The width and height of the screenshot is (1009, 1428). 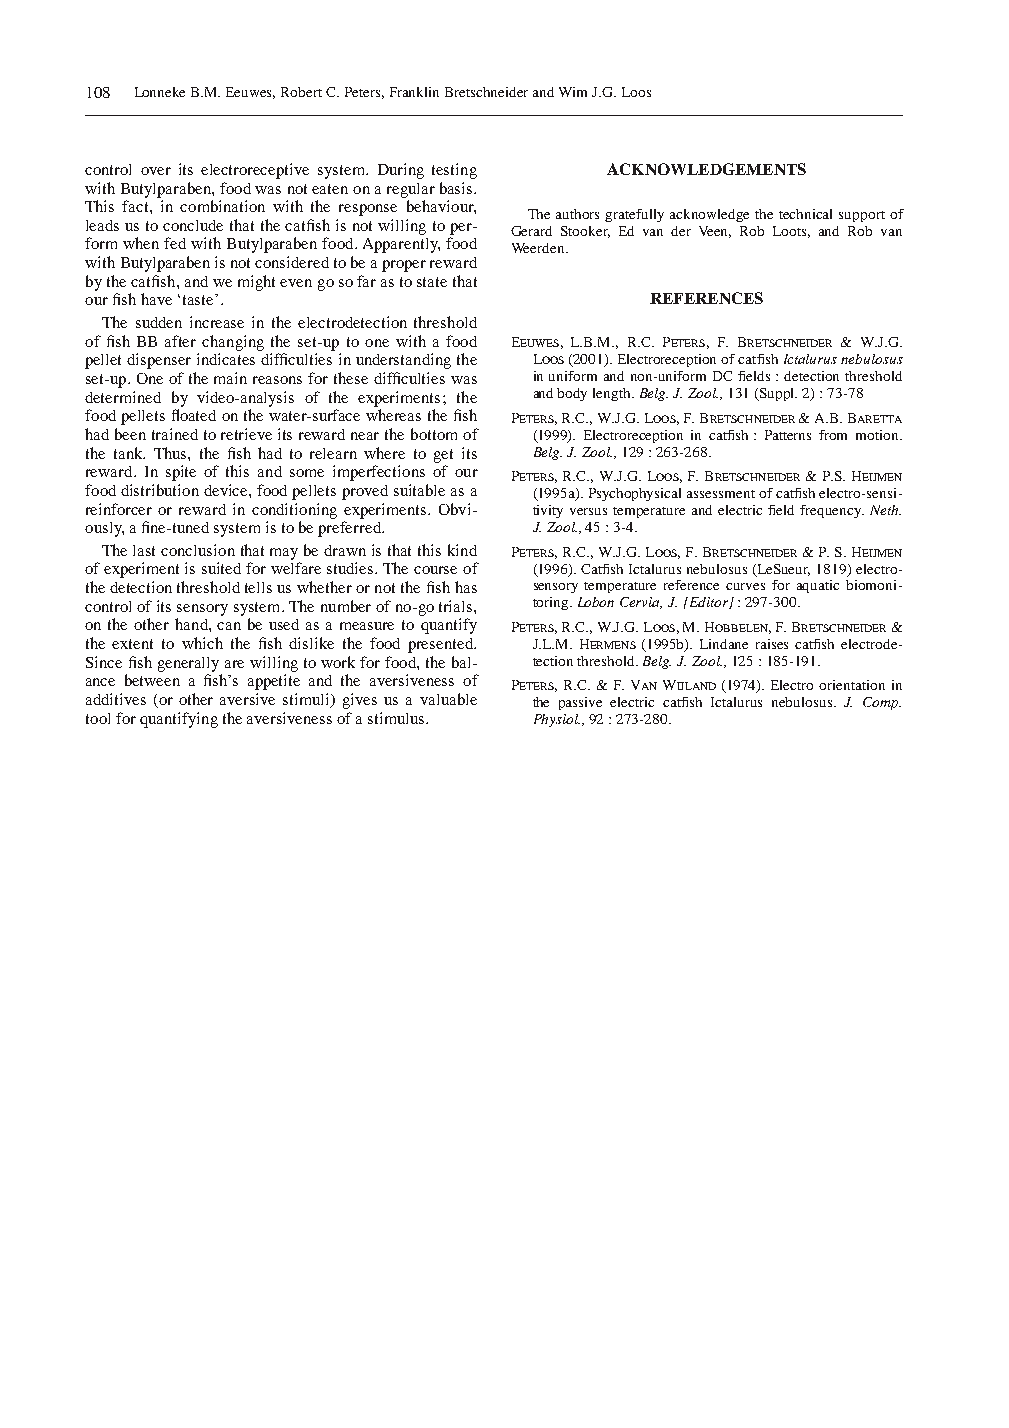 What do you see at coordinates (432, 282) in the screenshot?
I see `state` at bounding box center [432, 282].
